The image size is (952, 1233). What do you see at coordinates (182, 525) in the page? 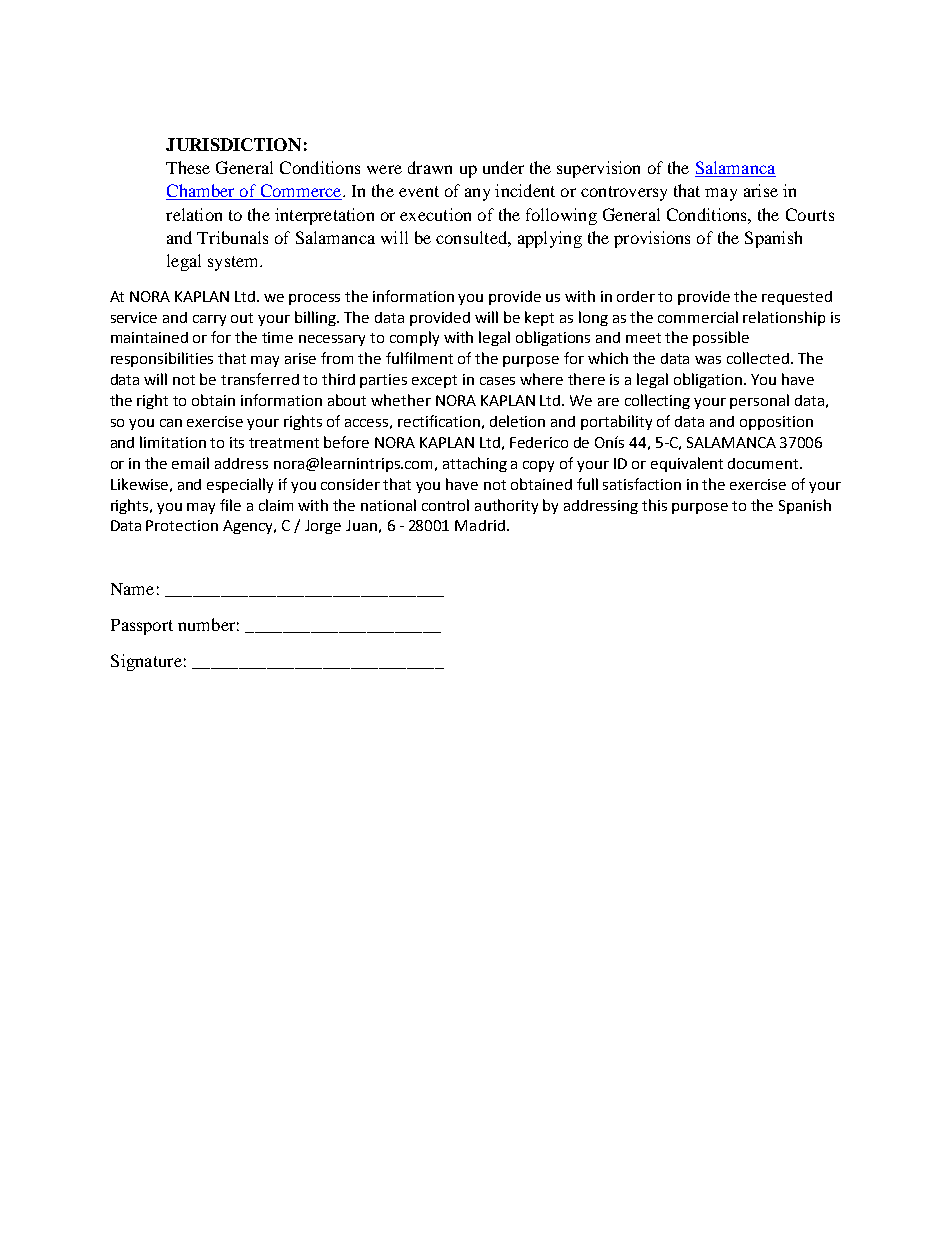
I see `Protection` at bounding box center [182, 525].
